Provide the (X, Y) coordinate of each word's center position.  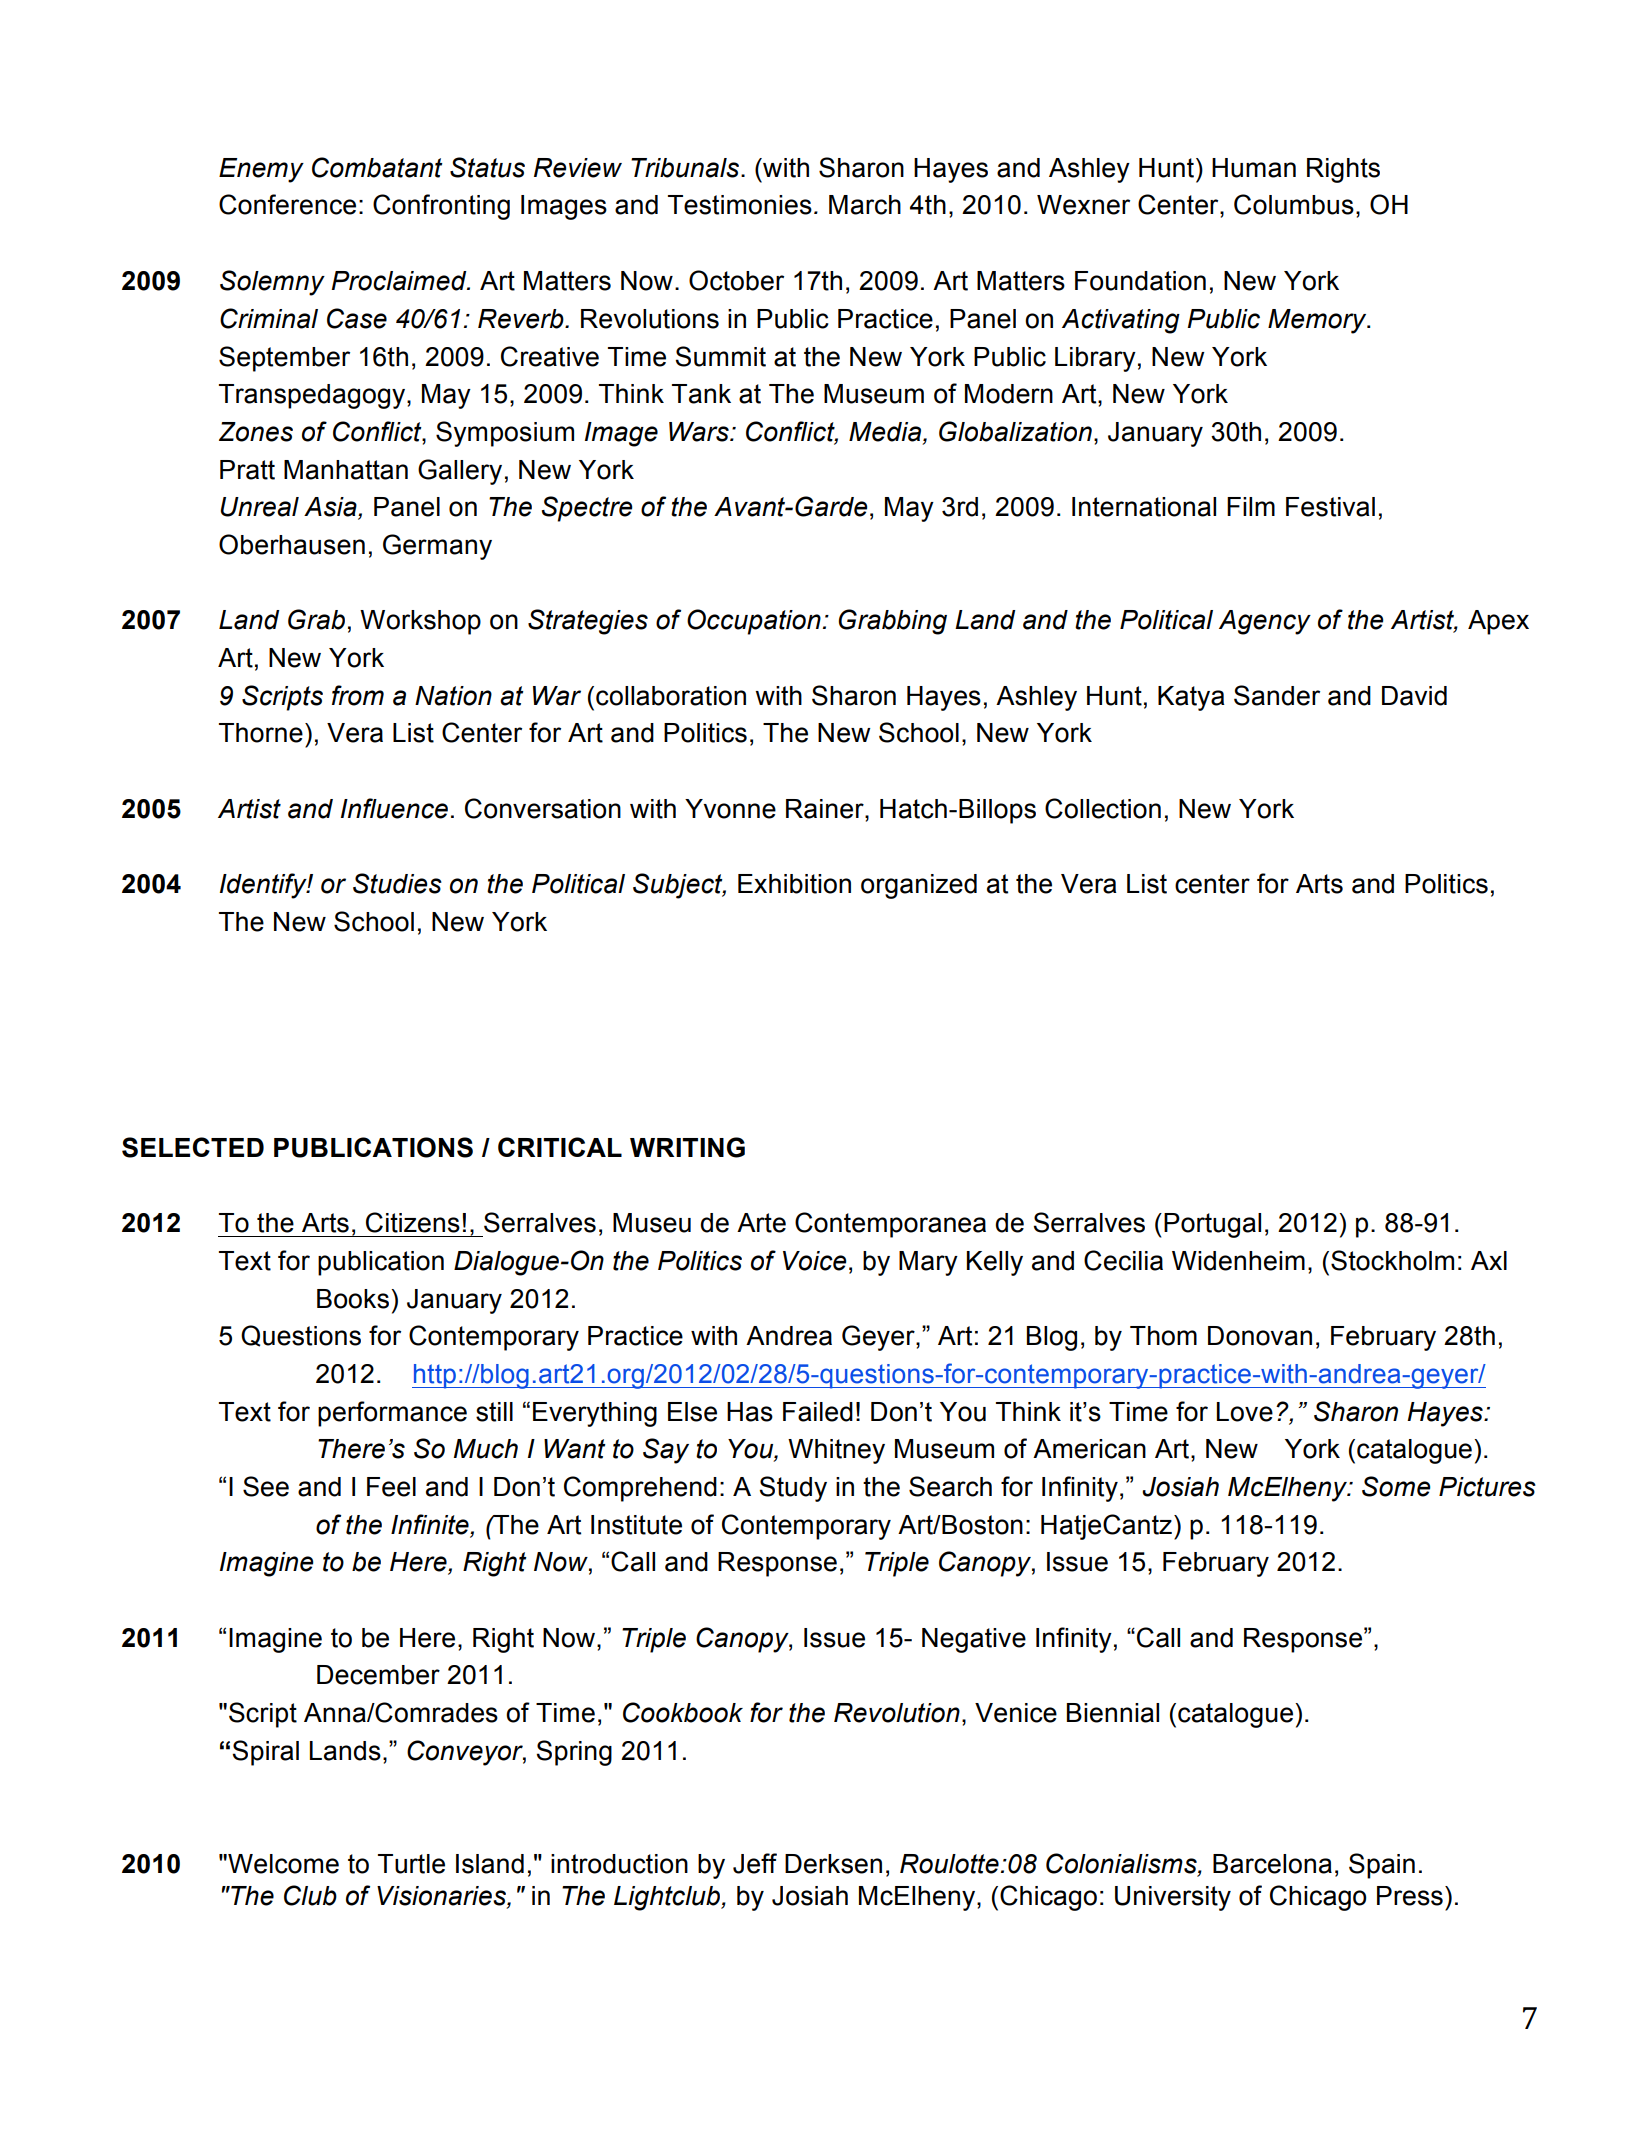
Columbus (1294, 204)
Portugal (1212, 1225)
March (865, 205)
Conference (287, 204)
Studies (397, 883)
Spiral (265, 1753)
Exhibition (794, 884)
